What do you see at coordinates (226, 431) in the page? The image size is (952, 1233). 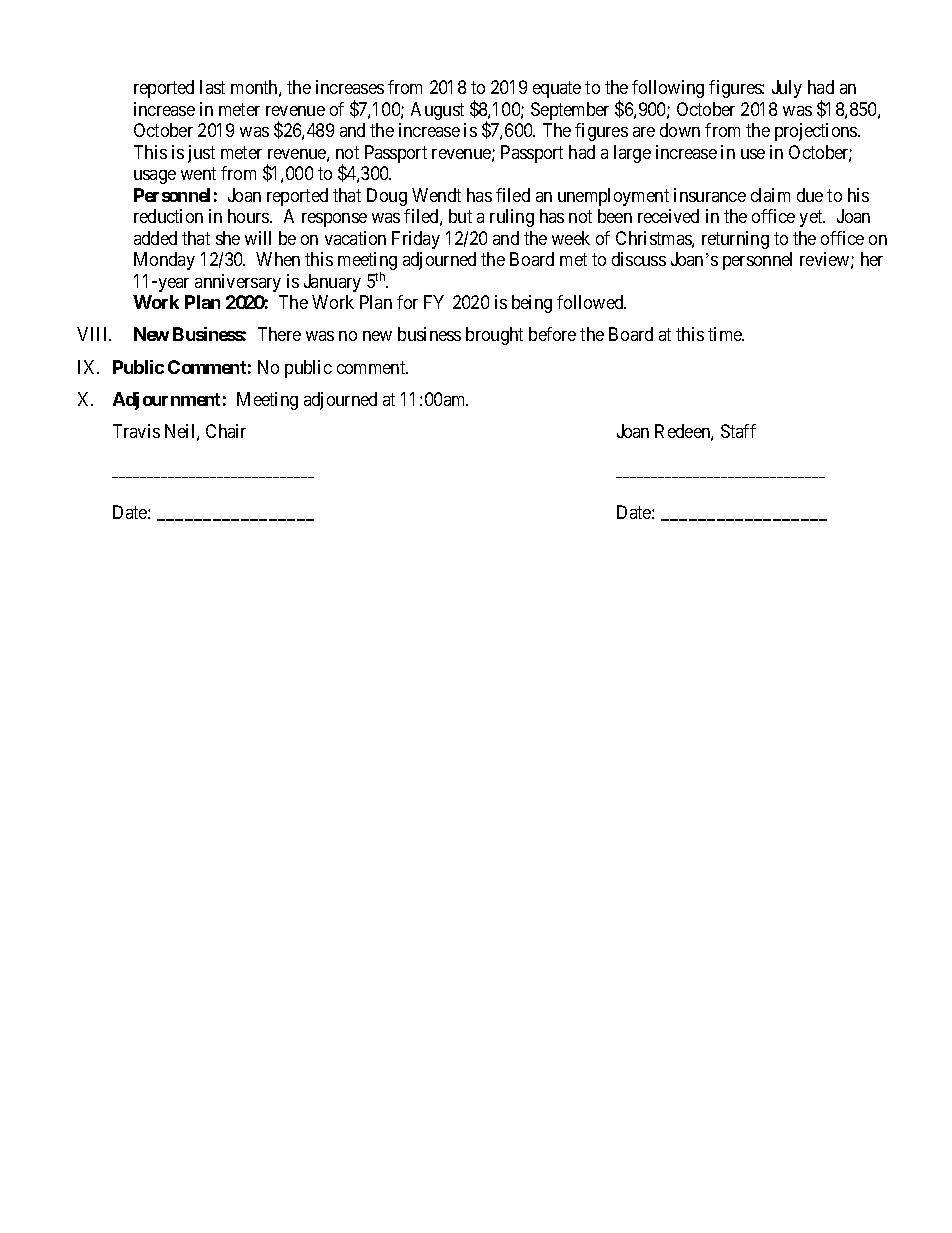 I see `Chair` at bounding box center [226, 431].
